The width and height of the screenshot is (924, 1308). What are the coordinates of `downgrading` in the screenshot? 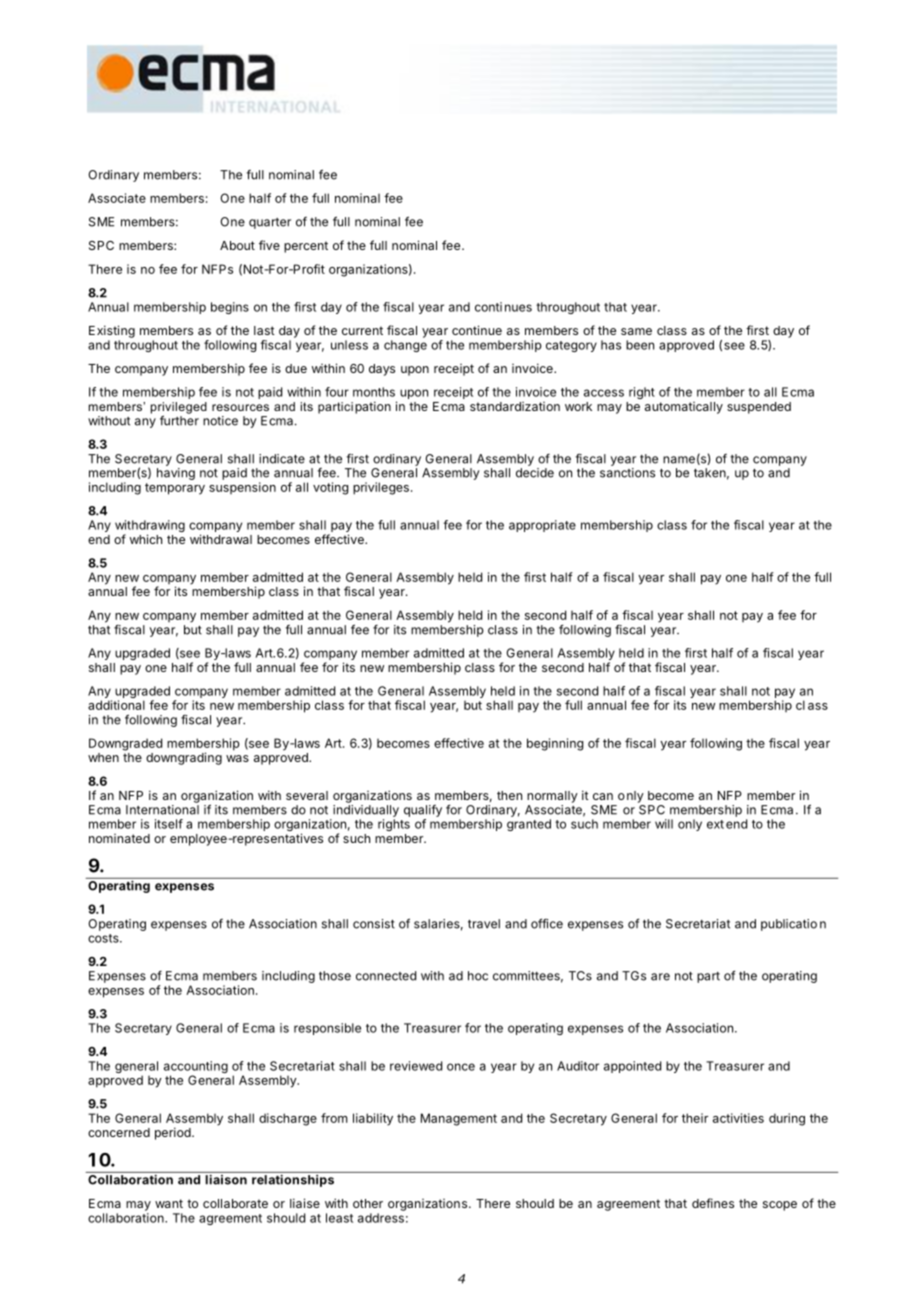 It's located at (184, 758).
